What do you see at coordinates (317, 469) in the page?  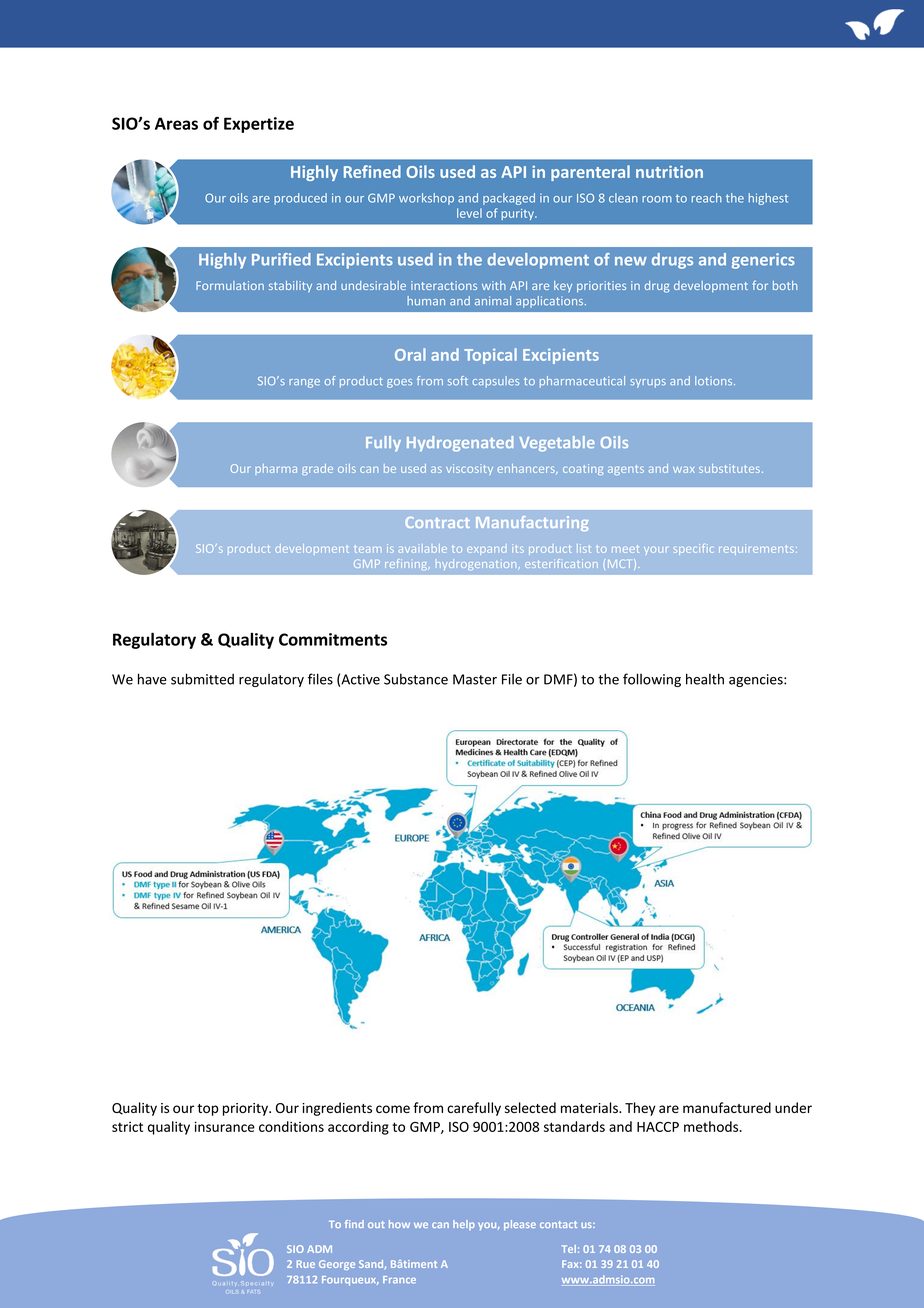 I see `grade` at bounding box center [317, 469].
